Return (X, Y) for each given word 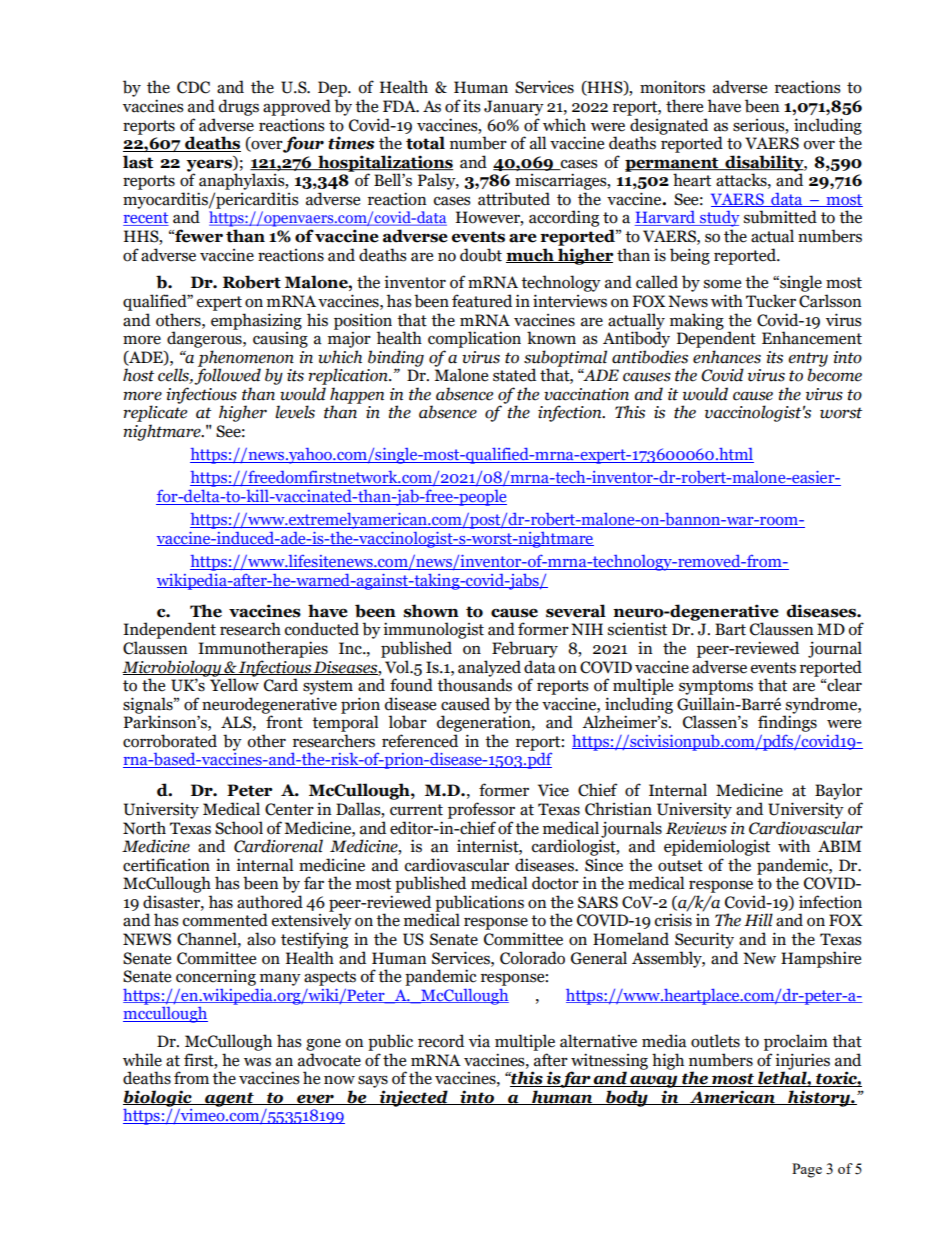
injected (413, 1098)
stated (514, 375)
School (239, 828)
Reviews (696, 828)
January (514, 108)
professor (481, 810)
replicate (155, 412)
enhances (727, 357)
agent (229, 1099)
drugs (239, 107)
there (684, 106)
